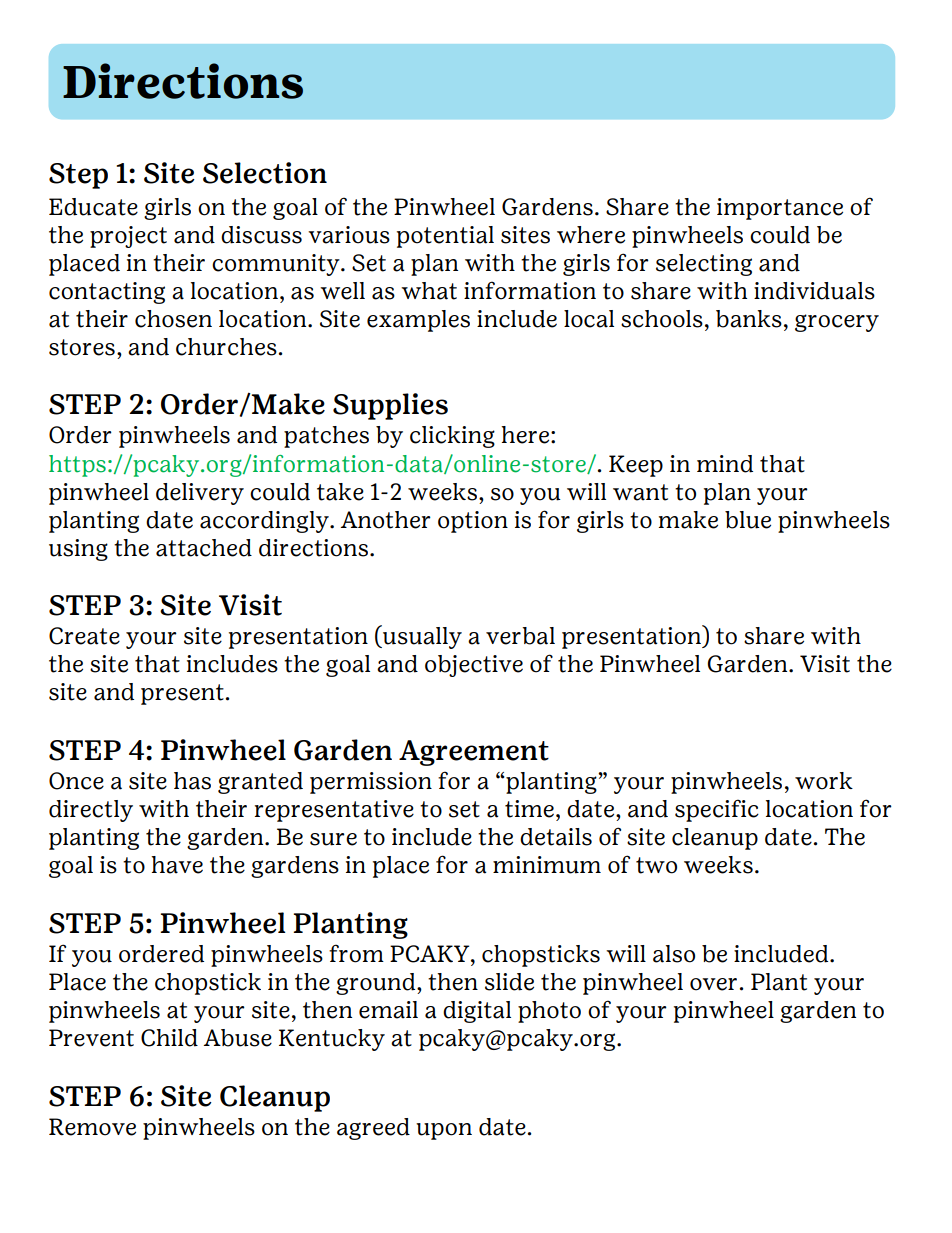 Image resolution: width=952 pixels, height=1233 pixels. I want to click on project, so click(128, 237).
